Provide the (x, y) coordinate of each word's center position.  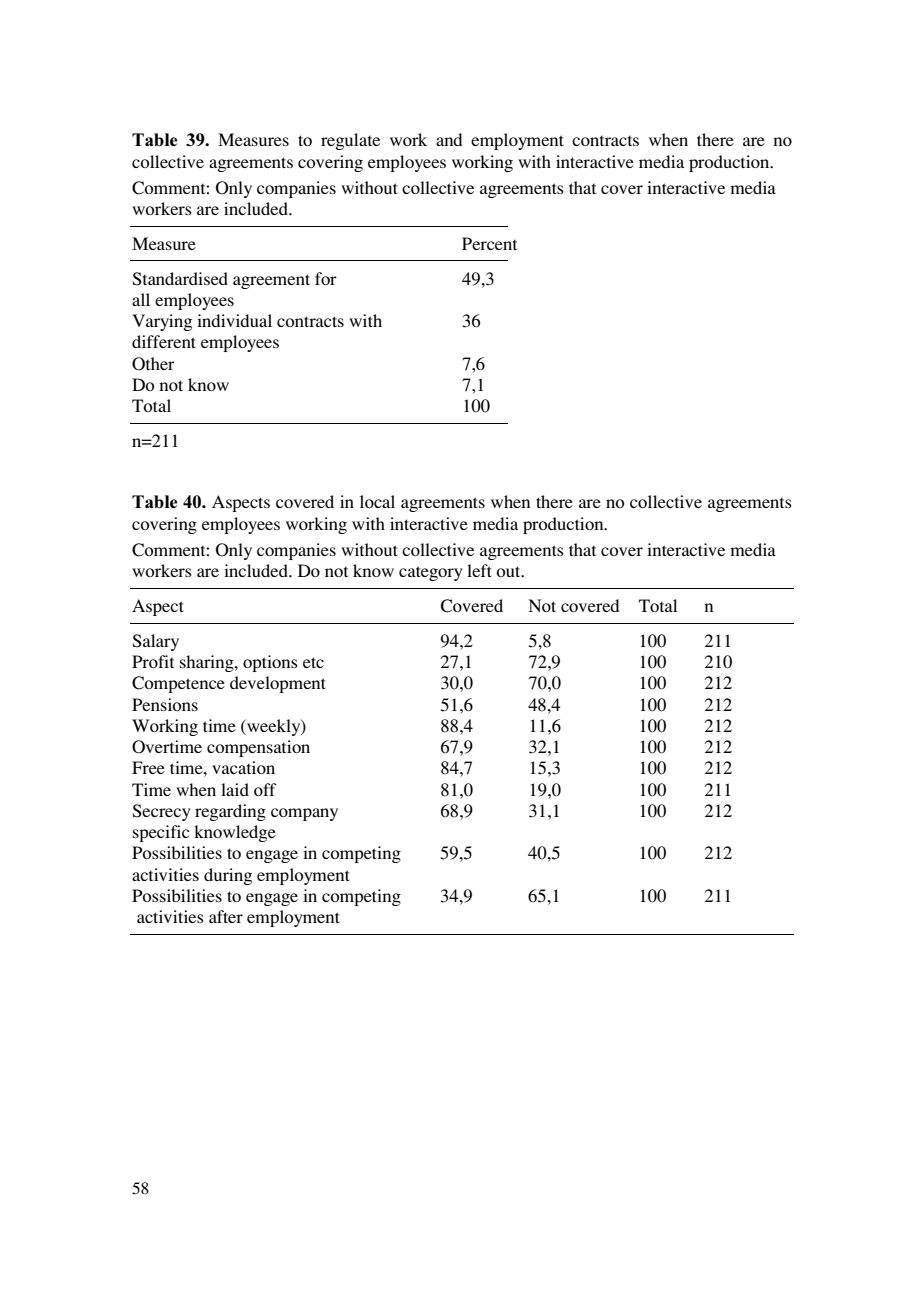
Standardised (180, 279)
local (377, 501)
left (479, 570)
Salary (156, 642)
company (304, 814)
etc (313, 662)
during (228, 876)
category (431, 573)
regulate (350, 141)
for (326, 278)
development (278, 684)
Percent (489, 243)
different (164, 341)
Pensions (165, 704)
